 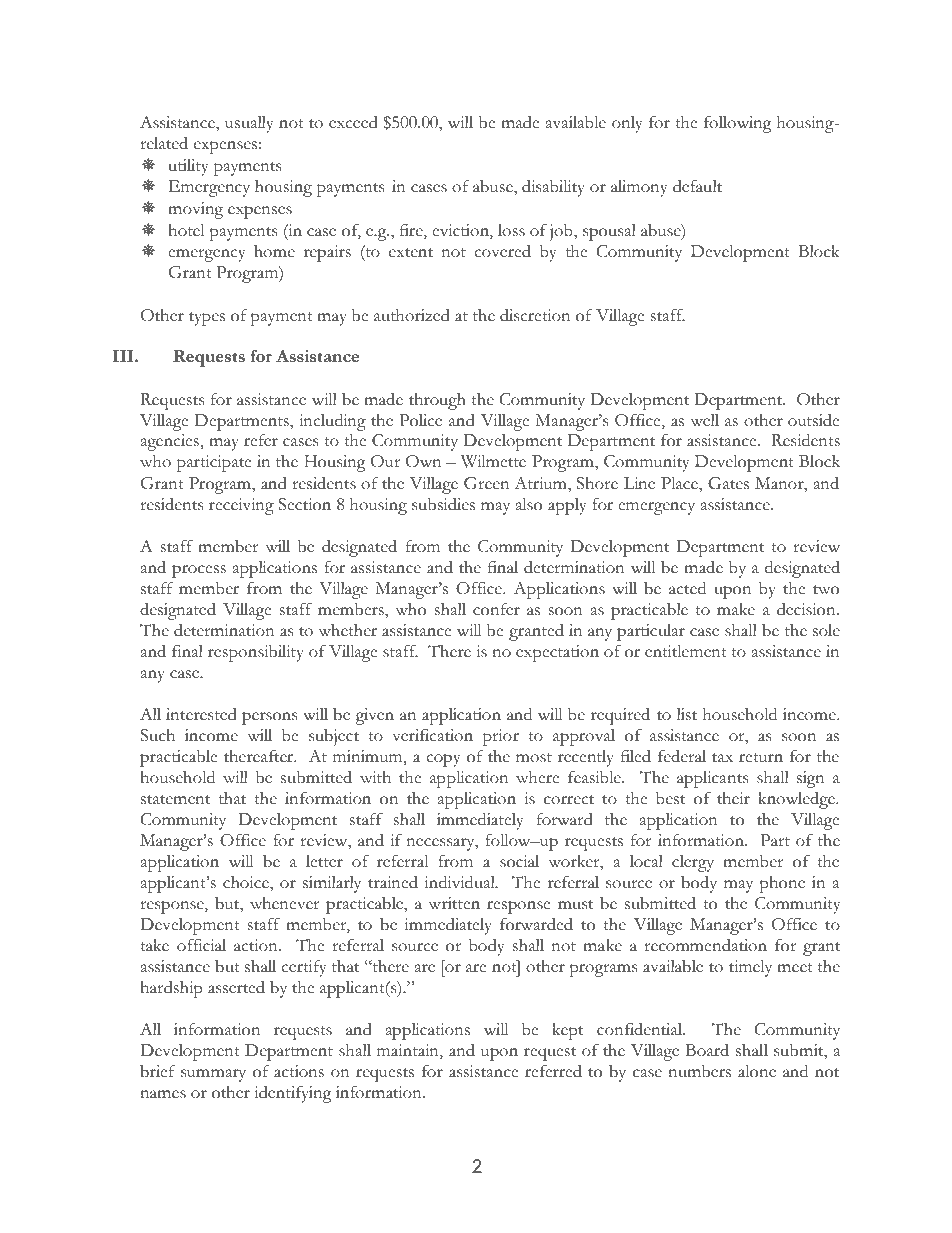 What do you see at coordinates (568, 1031) in the screenshot?
I see `kept` at bounding box center [568, 1031].
